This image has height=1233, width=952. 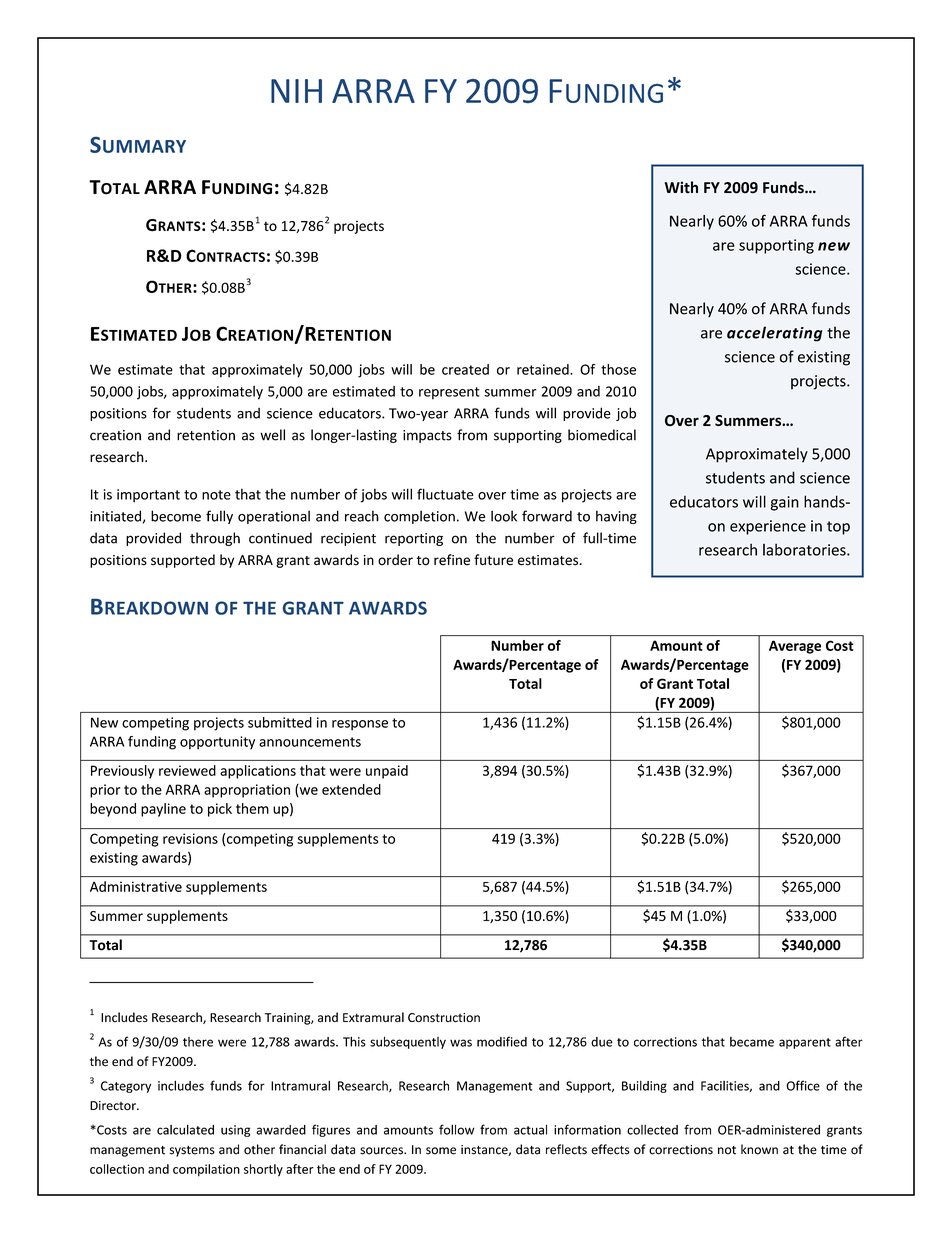 What do you see at coordinates (752, 1042) in the image?
I see `became` at bounding box center [752, 1042].
